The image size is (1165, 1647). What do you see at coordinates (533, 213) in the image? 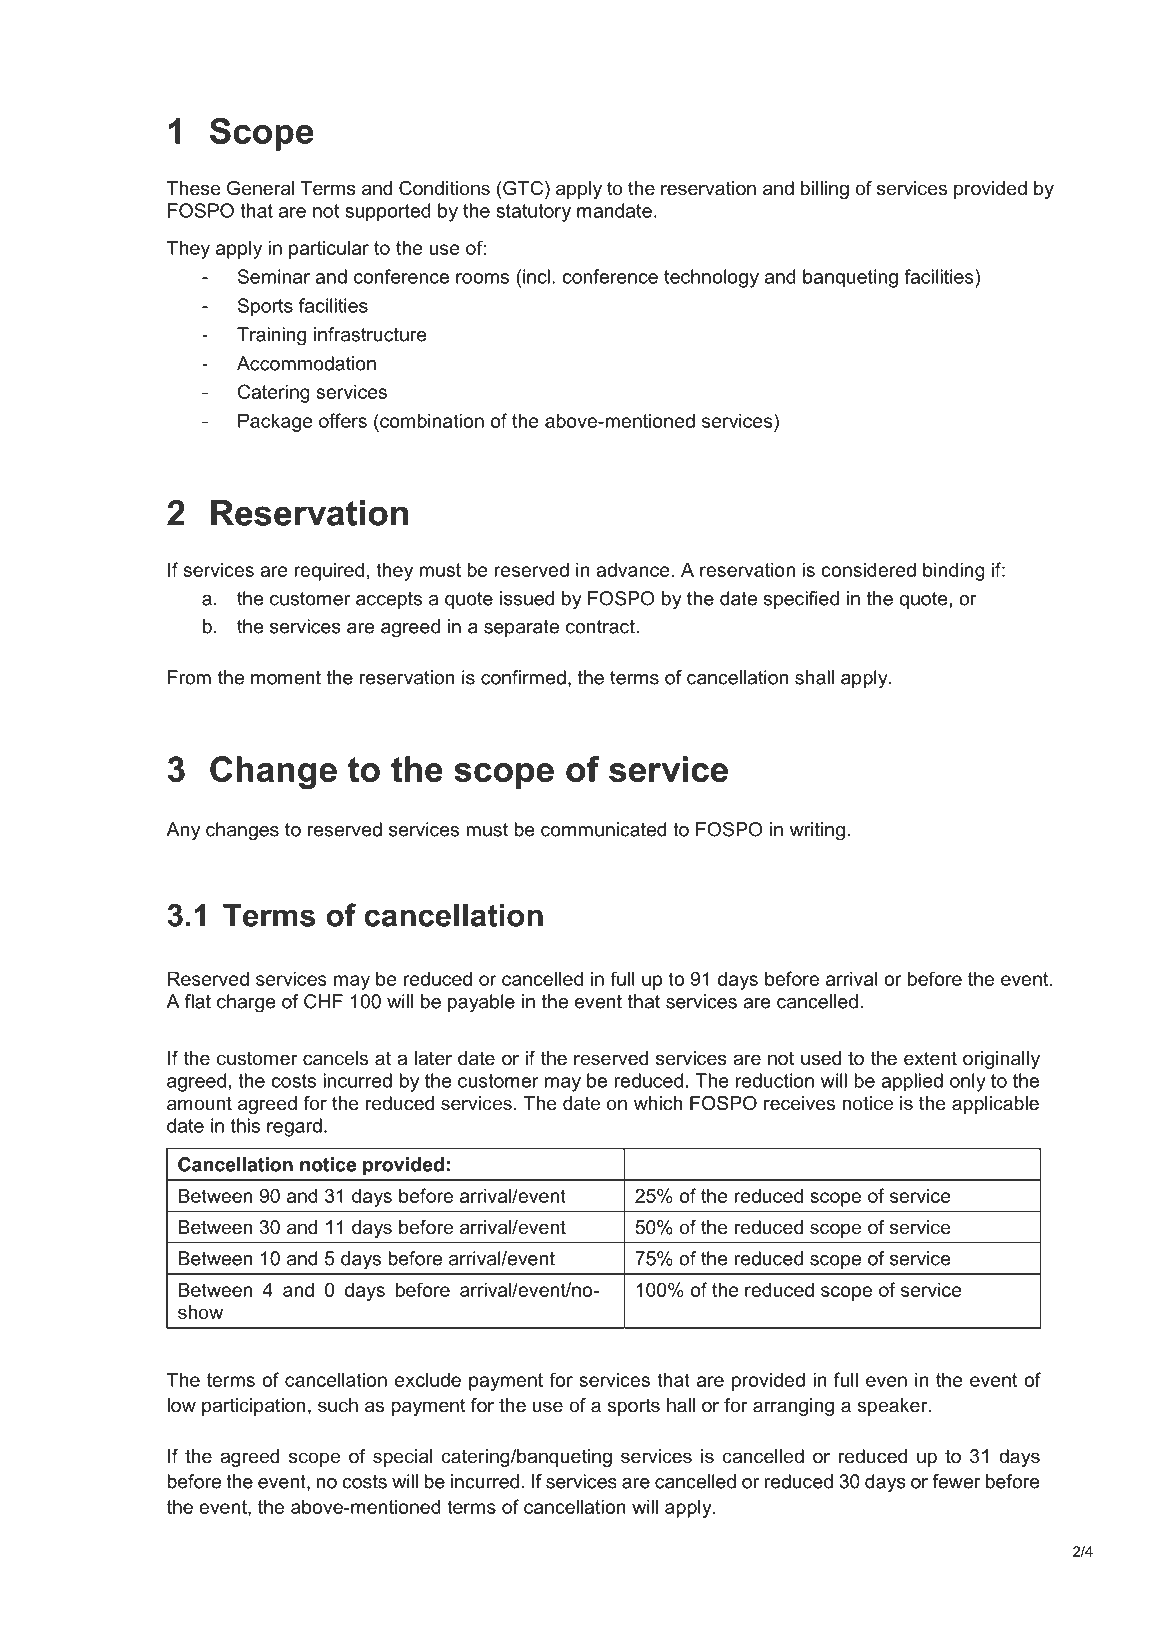
I see `statutory` at bounding box center [533, 213].
